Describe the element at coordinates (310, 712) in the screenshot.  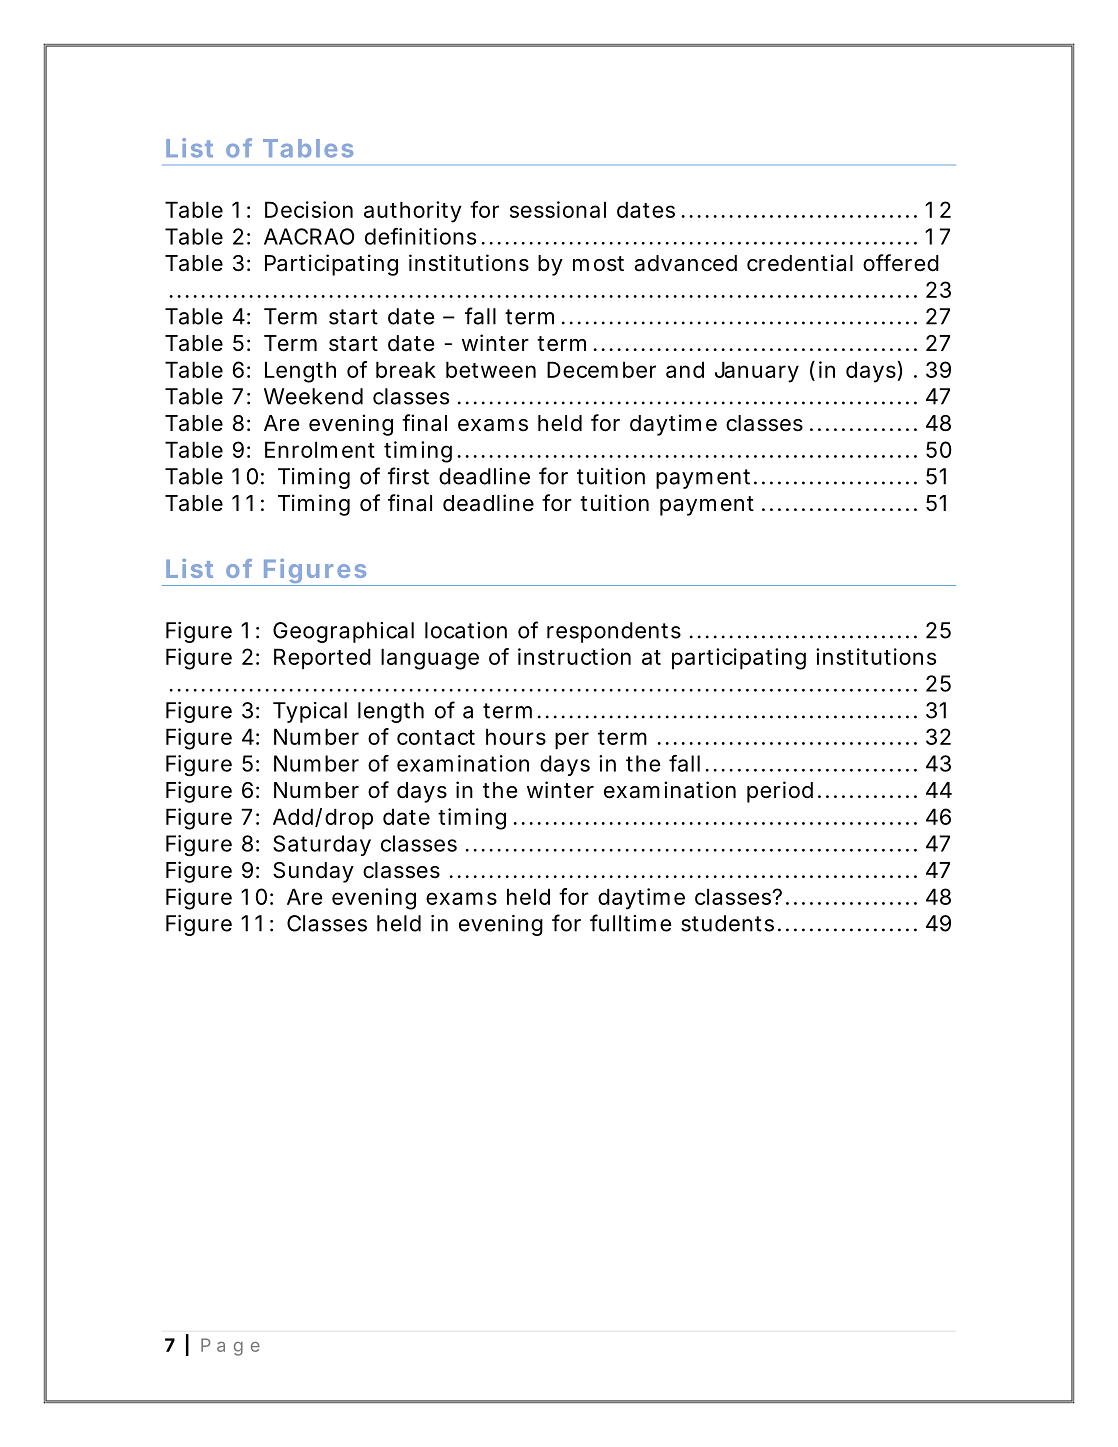
I see `Typical` at that location.
